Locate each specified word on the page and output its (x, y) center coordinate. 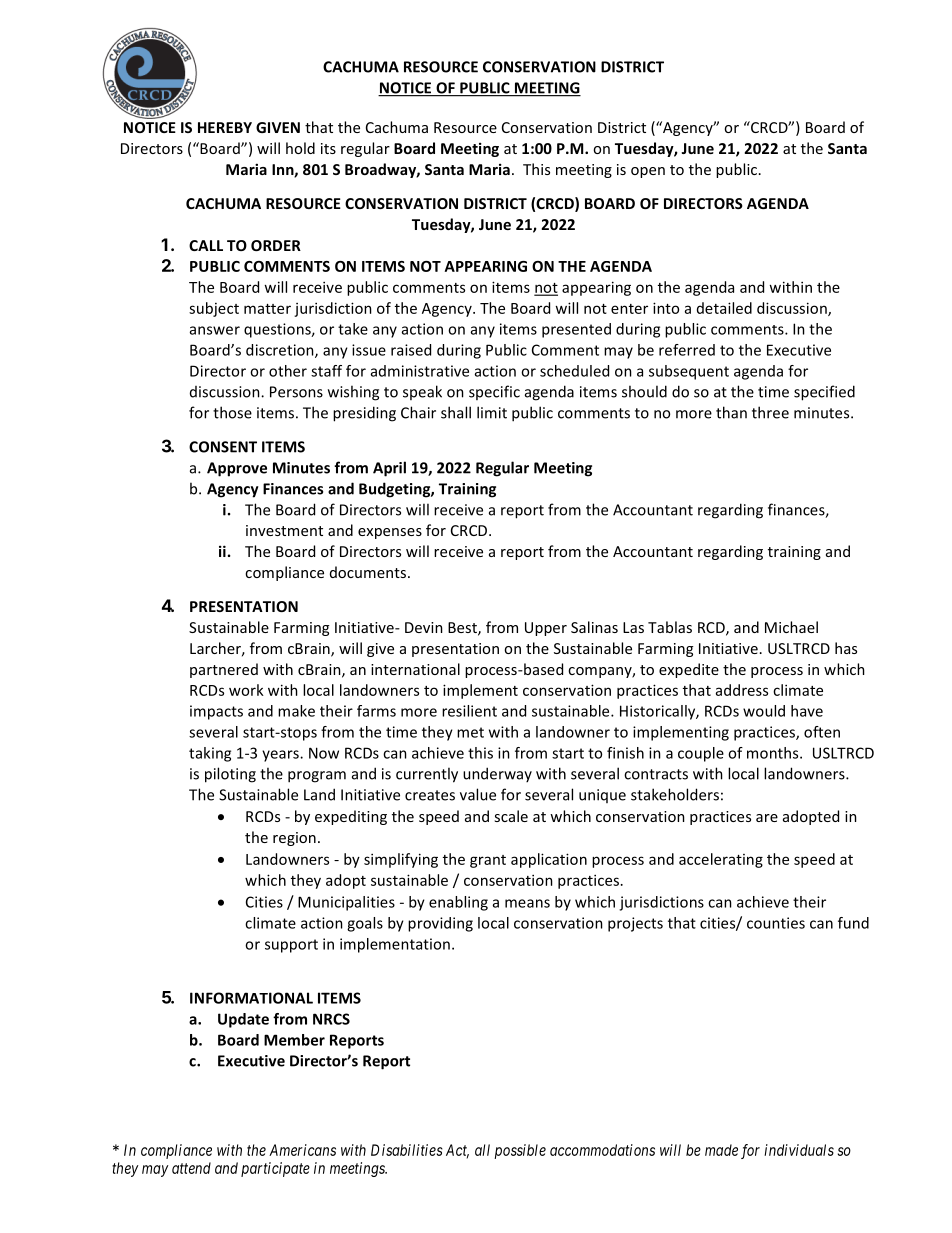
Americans (302, 1150)
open (648, 172)
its (328, 148)
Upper (546, 629)
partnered (224, 670)
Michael (791, 627)
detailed (724, 308)
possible (520, 1151)
